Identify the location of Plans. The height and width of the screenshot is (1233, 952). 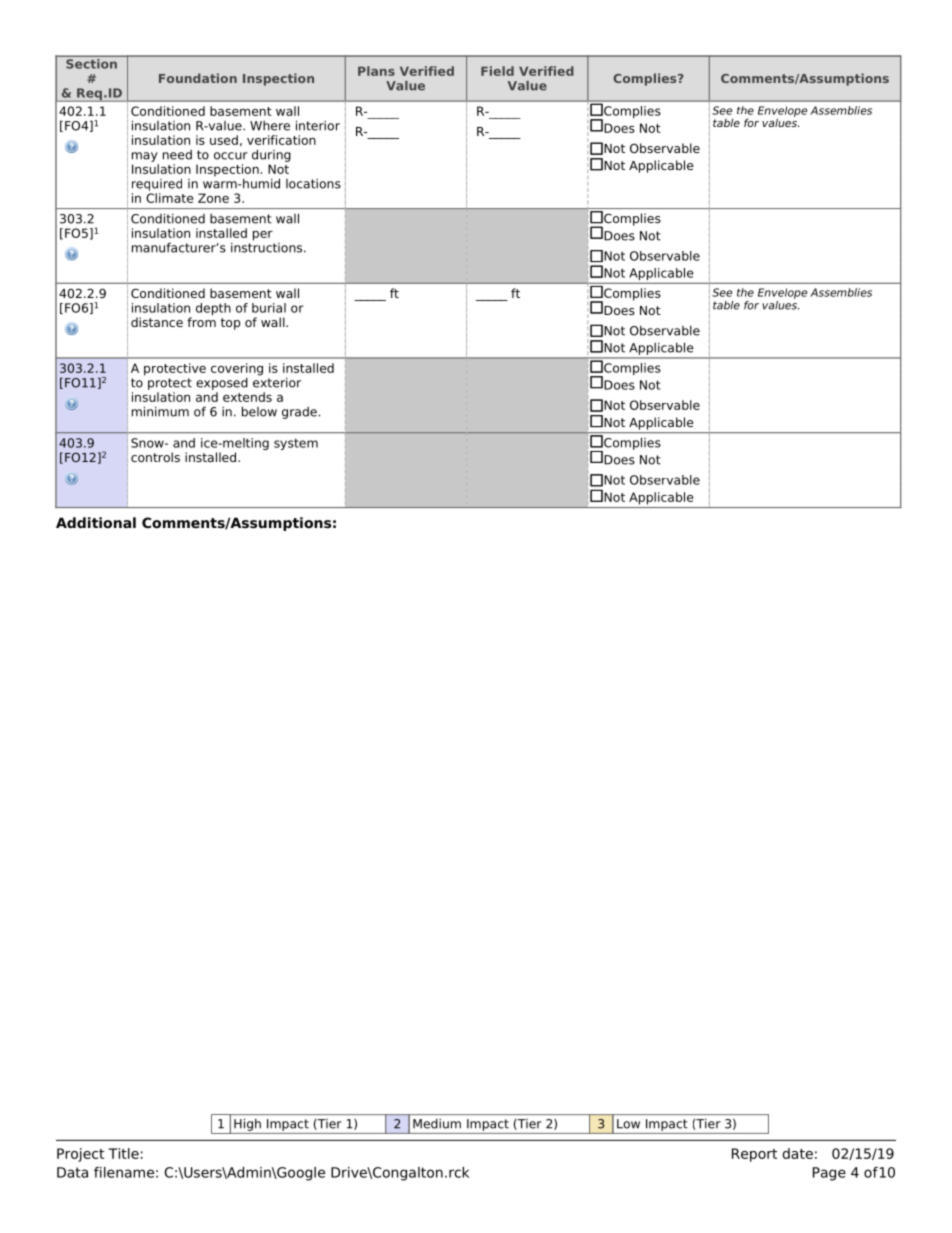
(376, 71).
